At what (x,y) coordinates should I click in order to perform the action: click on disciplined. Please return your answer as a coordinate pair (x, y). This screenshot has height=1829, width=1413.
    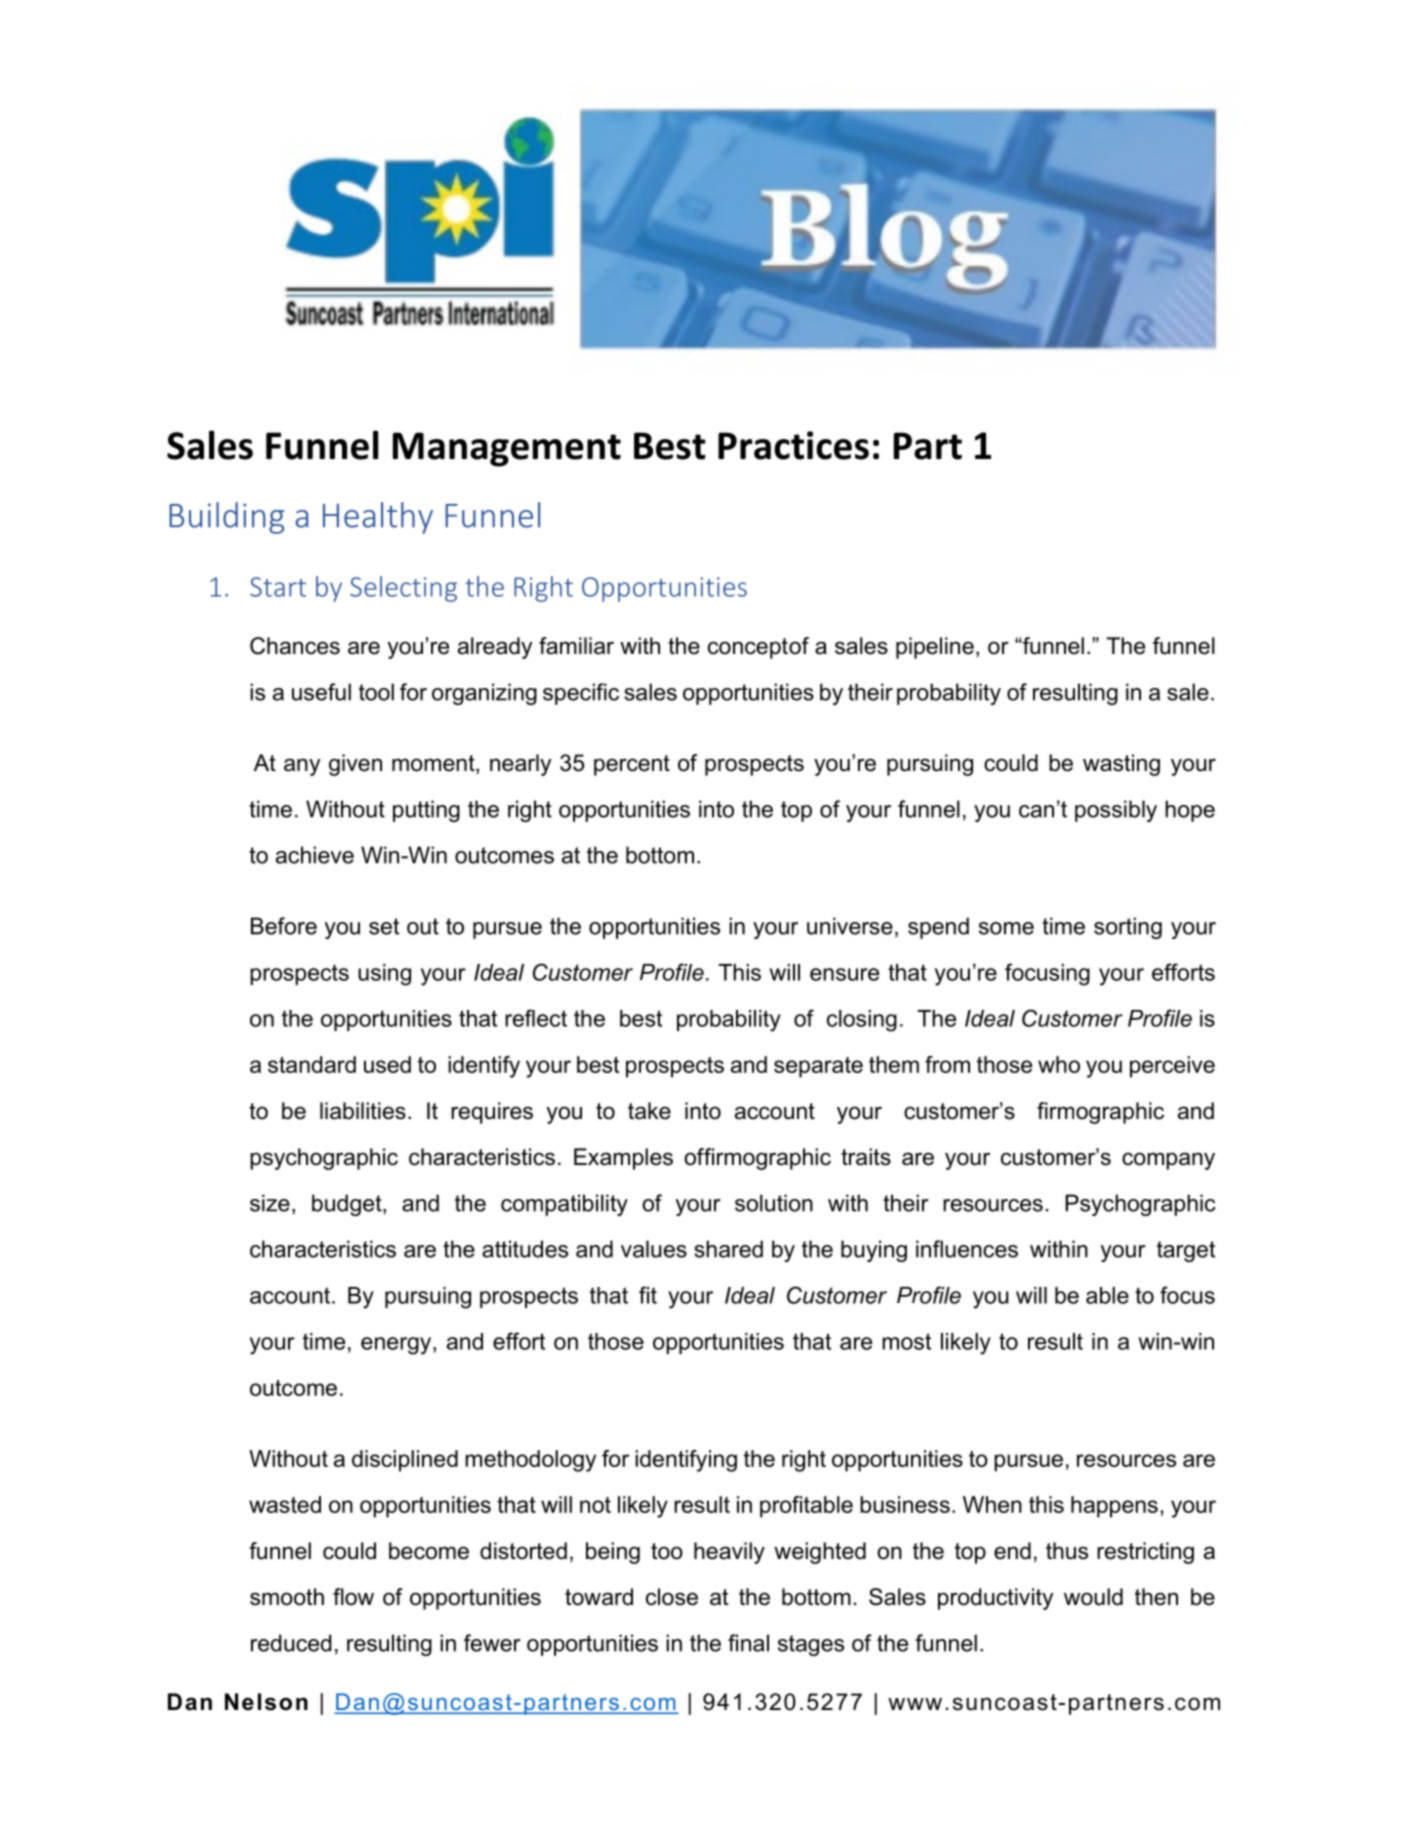
    Looking at the image, I should click on (405, 1461).
